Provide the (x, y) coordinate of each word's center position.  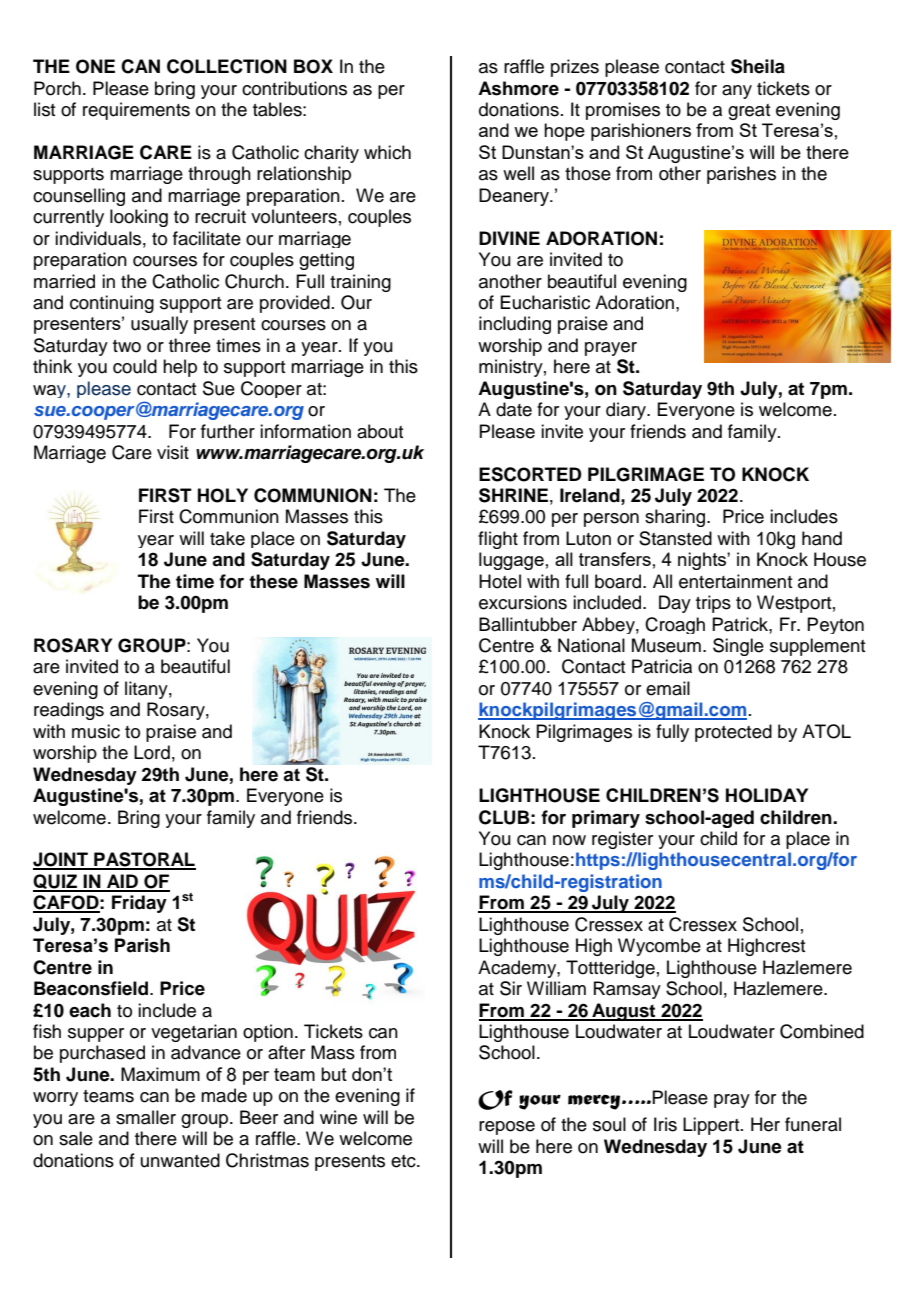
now (569, 840)
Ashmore (518, 88)
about (380, 431)
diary (627, 411)
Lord (152, 752)
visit (173, 452)
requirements (136, 111)
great (749, 112)
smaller (146, 1117)
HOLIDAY (767, 795)
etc (404, 1161)
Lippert (712, 1126)
